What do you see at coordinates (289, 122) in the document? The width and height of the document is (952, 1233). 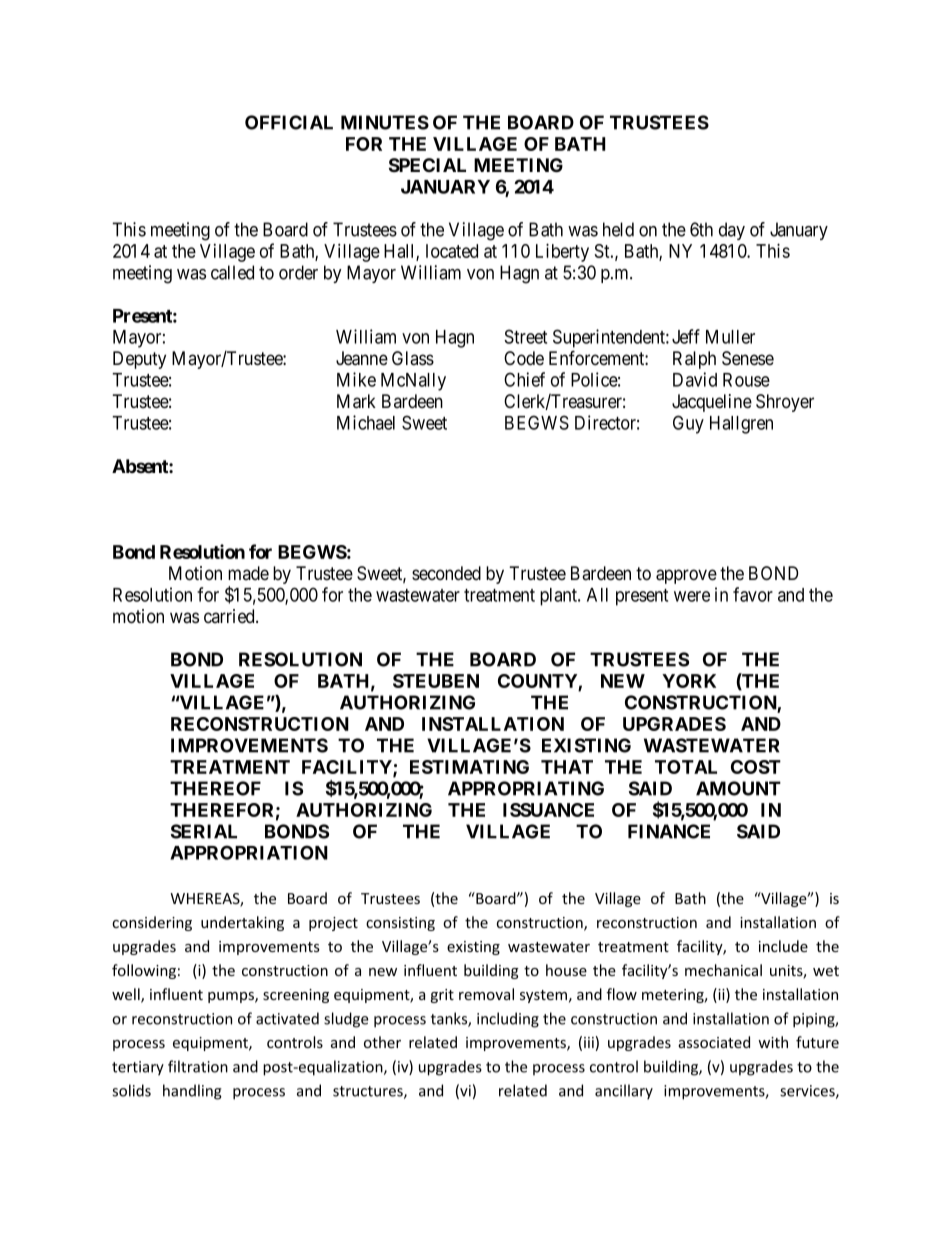 I see `OFFICIAL` at bounding box center [289, 122].
